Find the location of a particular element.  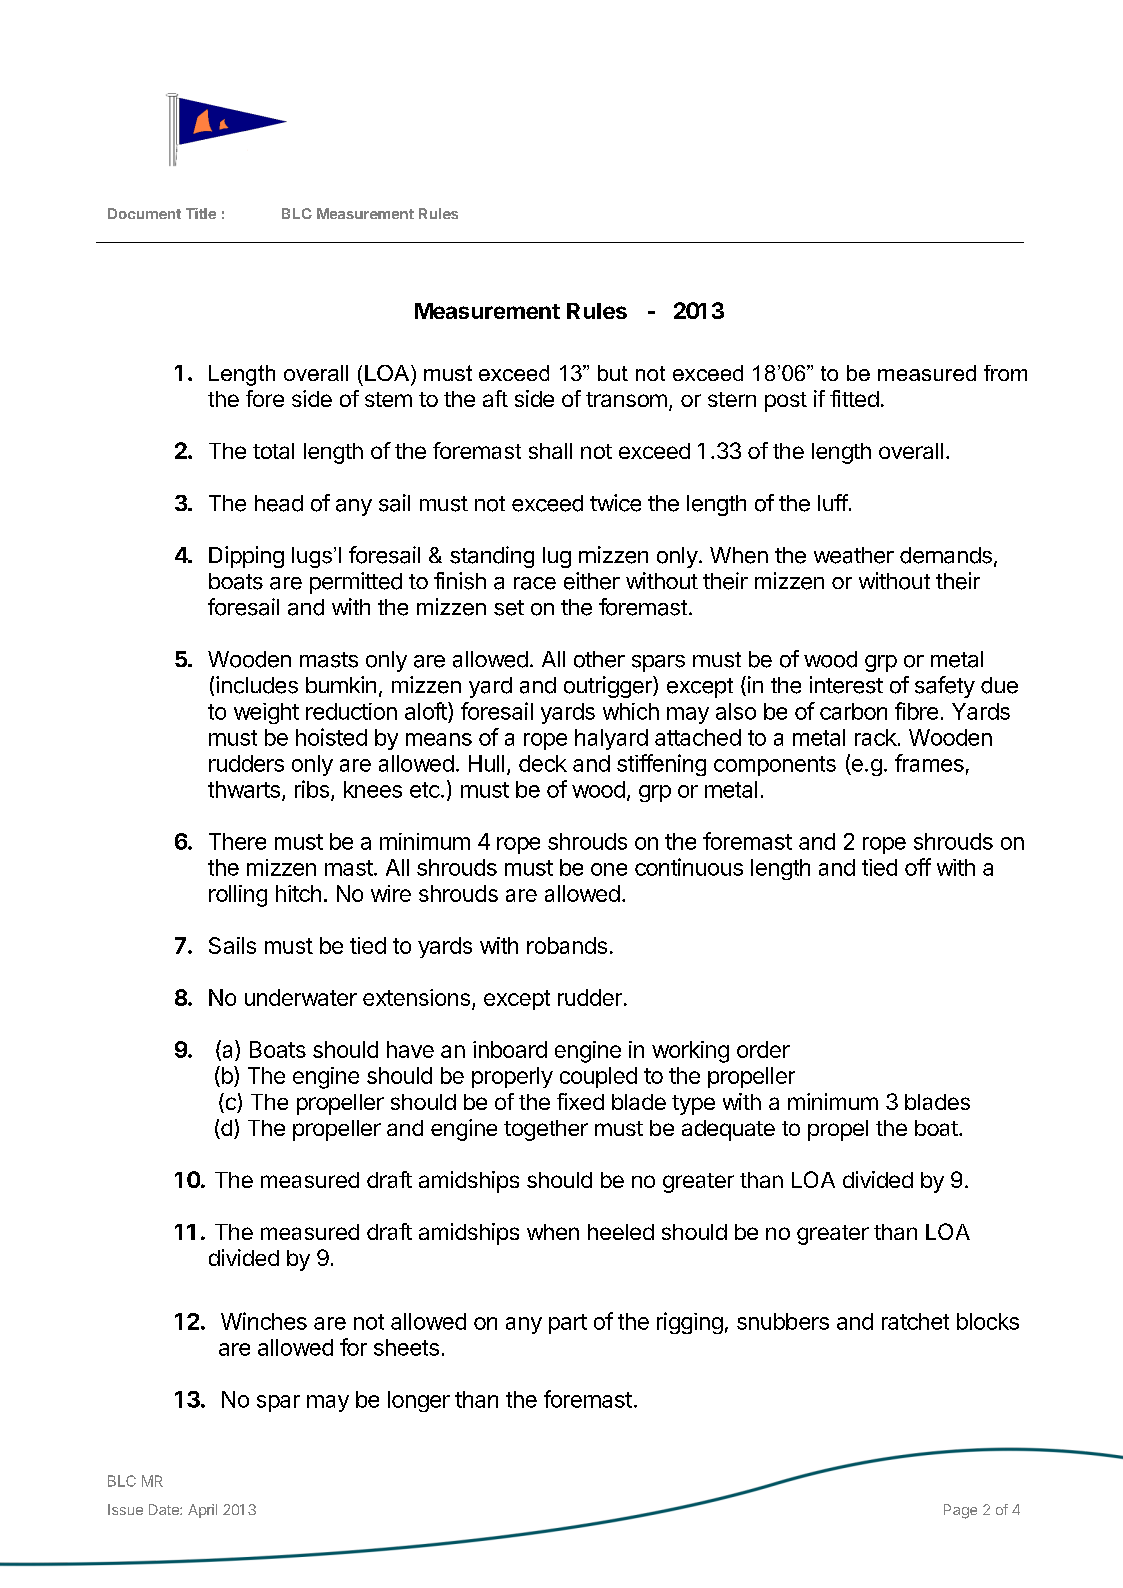

underwater is located at coordinates (301, 997).
